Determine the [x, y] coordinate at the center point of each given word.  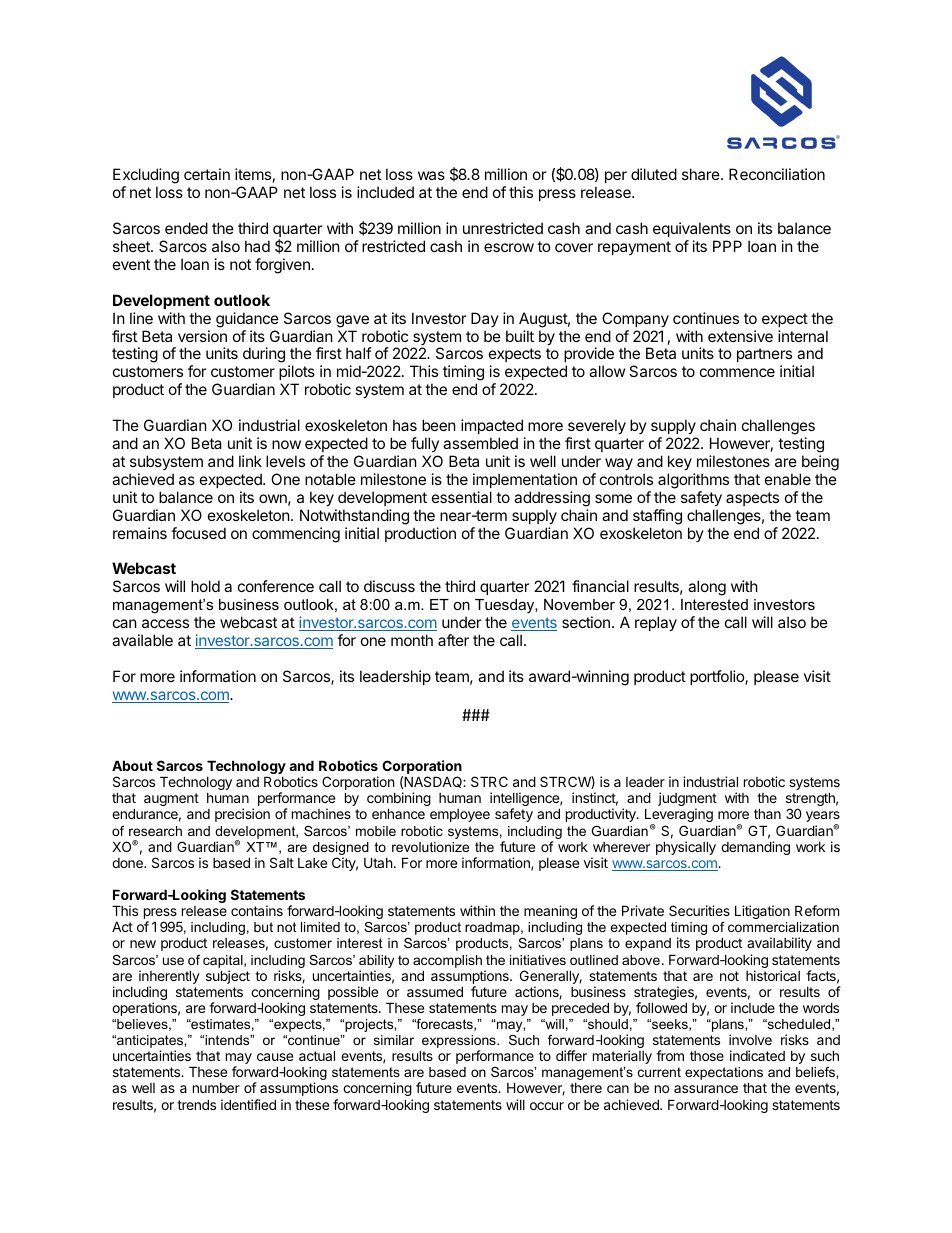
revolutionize [430, 847]
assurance [706, 1089]
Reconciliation [777, 174]
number [216, 1088]
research [155, 831]
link [250, 461]
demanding [755, 848]
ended [186, 228]
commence [737, 372]
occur [547, 1106]
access [165, 623]
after [453, 640]
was [431, 175]
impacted [492, 426]
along [707, 588]
